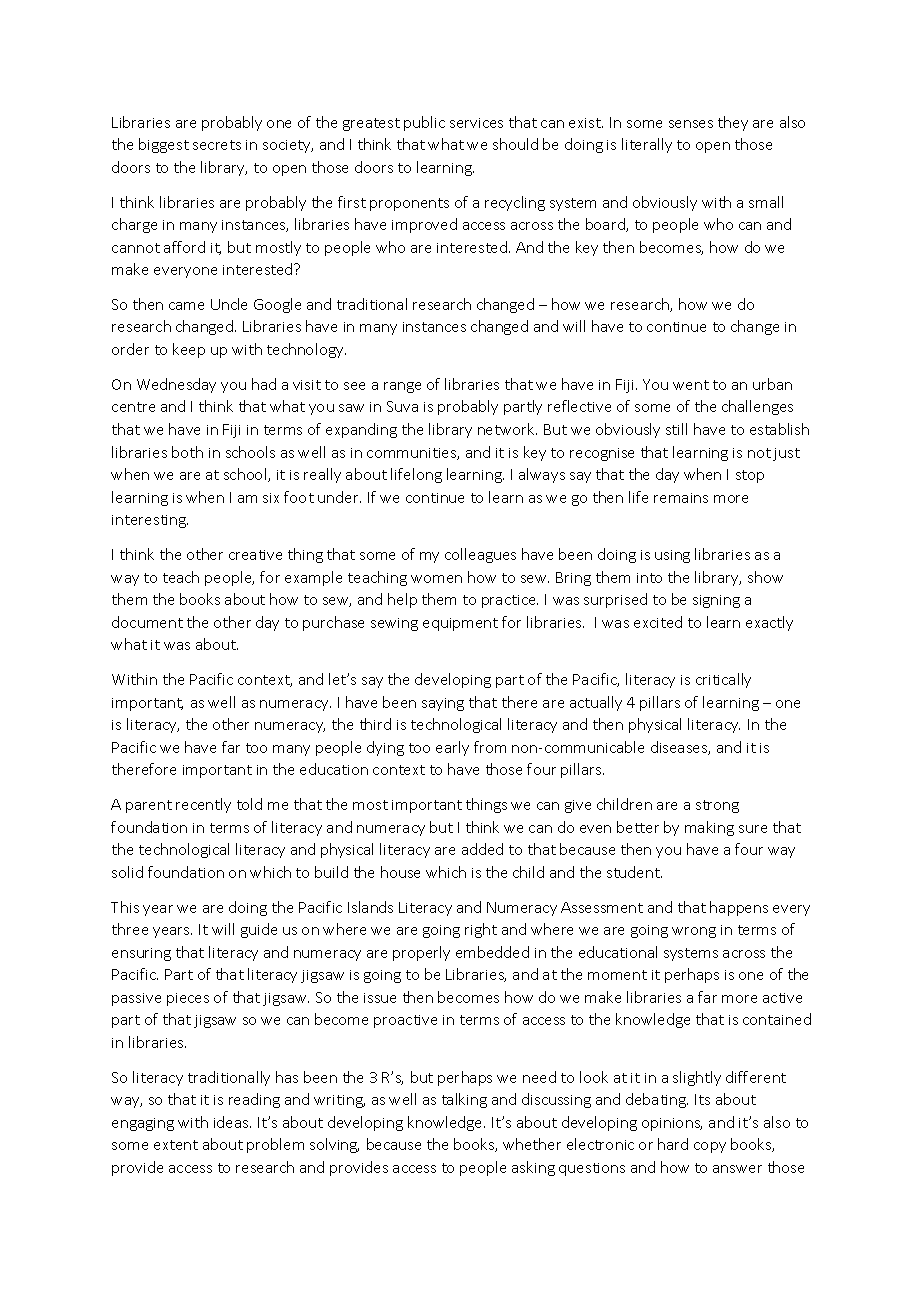 This page has width=924, height=1308. What do you see at coordinates (147, 622) in the page?
I see `document` at bounding box center [147, 622].
